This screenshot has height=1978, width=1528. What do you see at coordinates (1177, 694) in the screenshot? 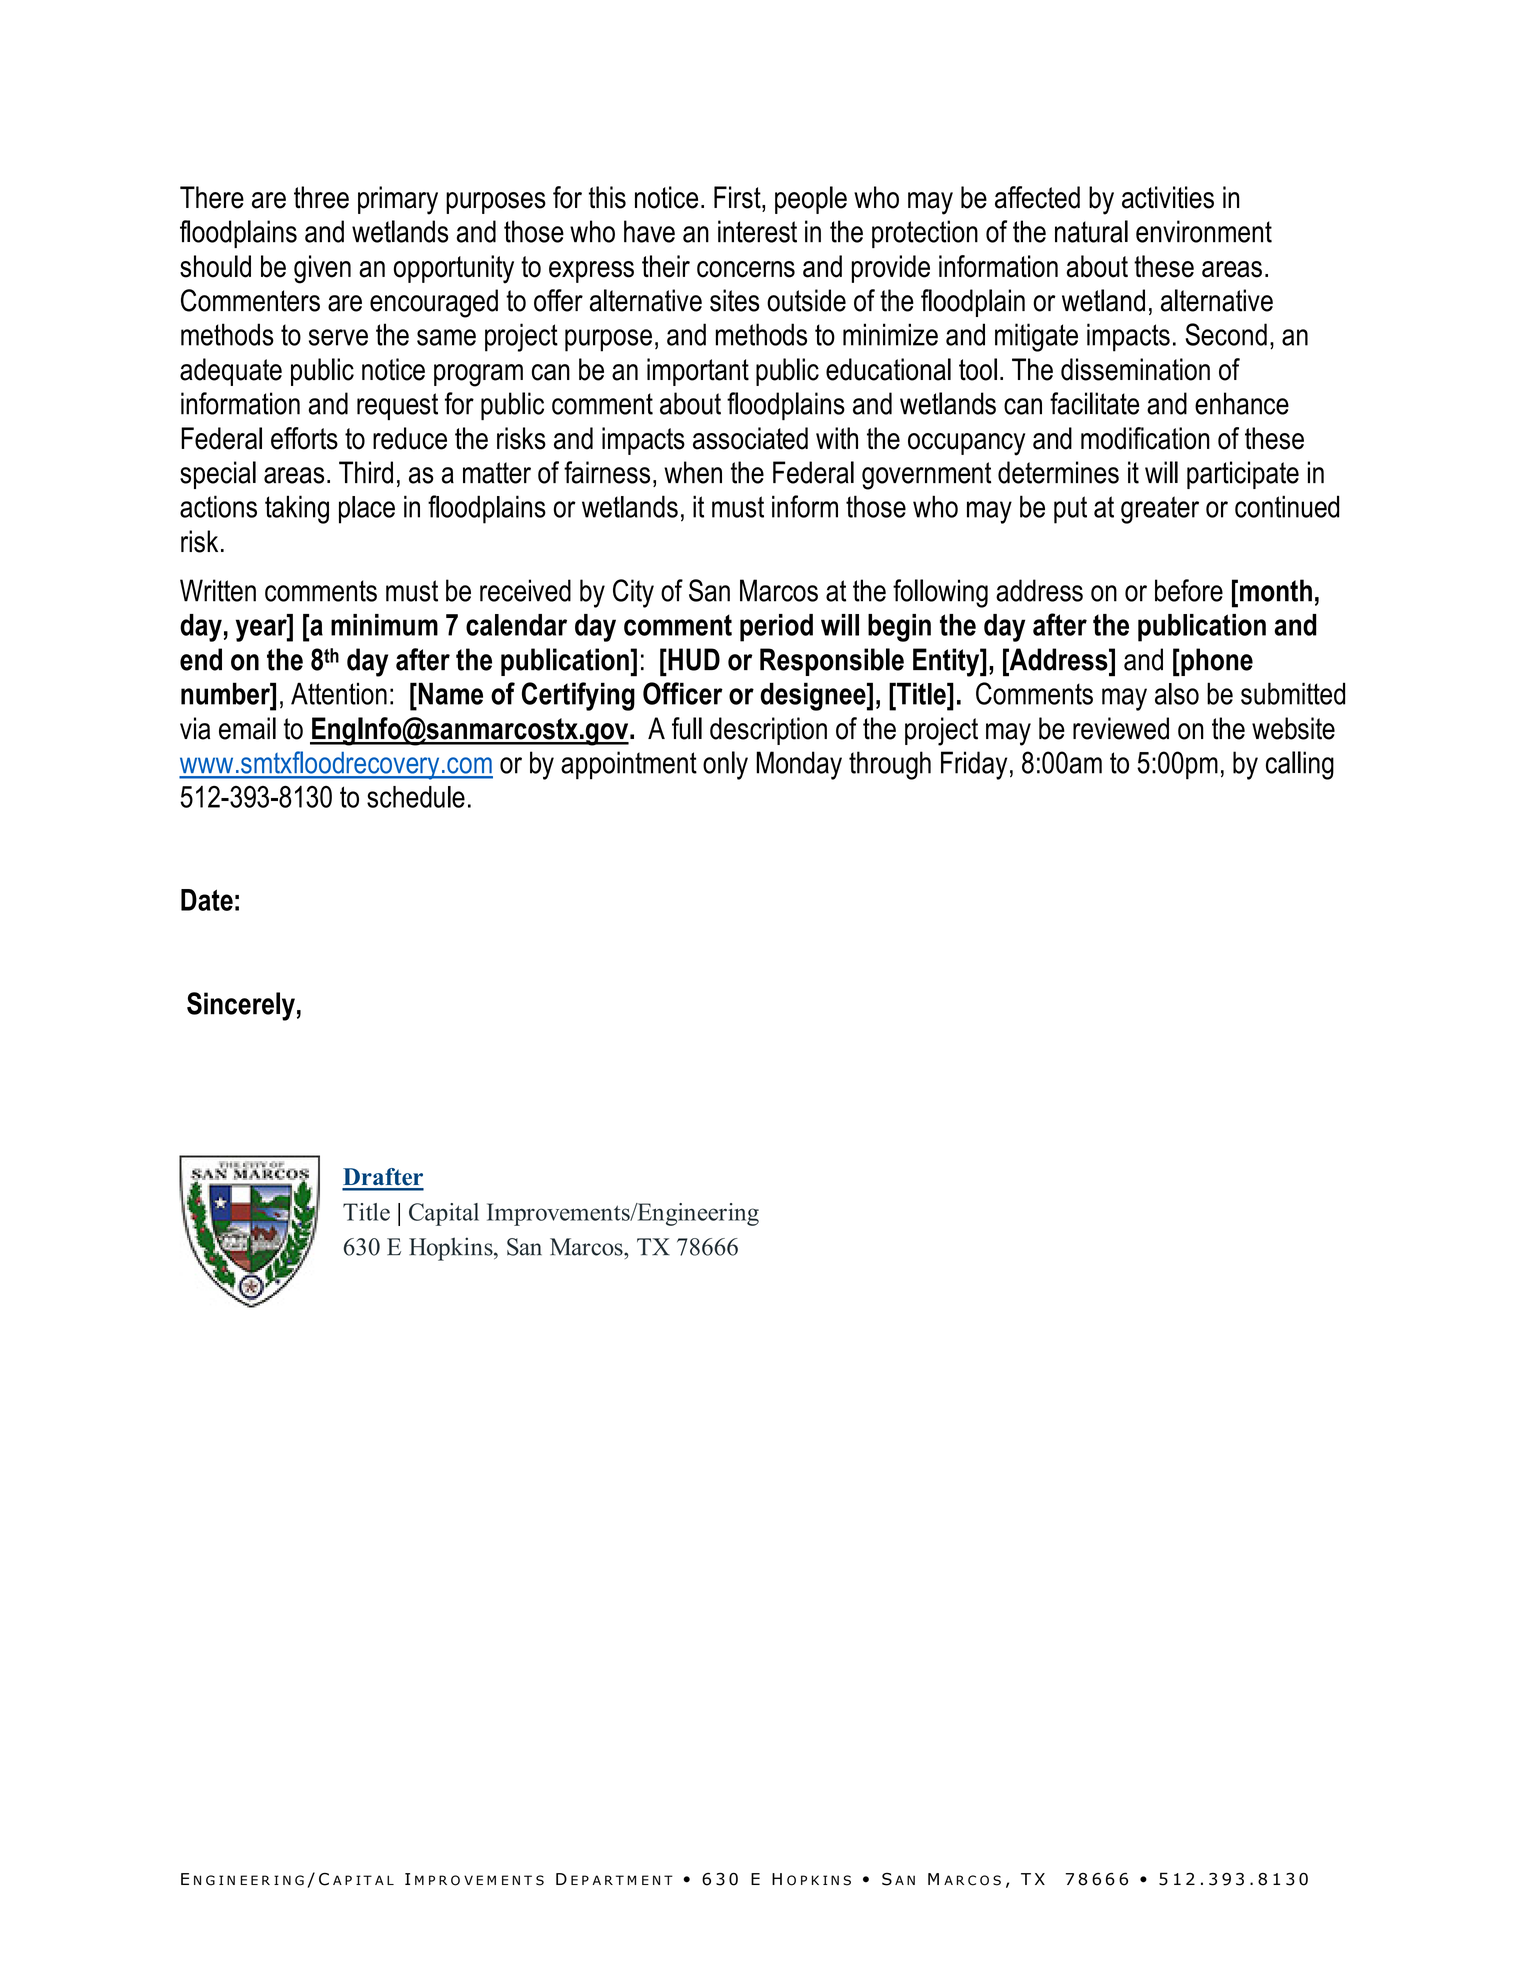
I see `also` at bounding box center [1177, 694].
